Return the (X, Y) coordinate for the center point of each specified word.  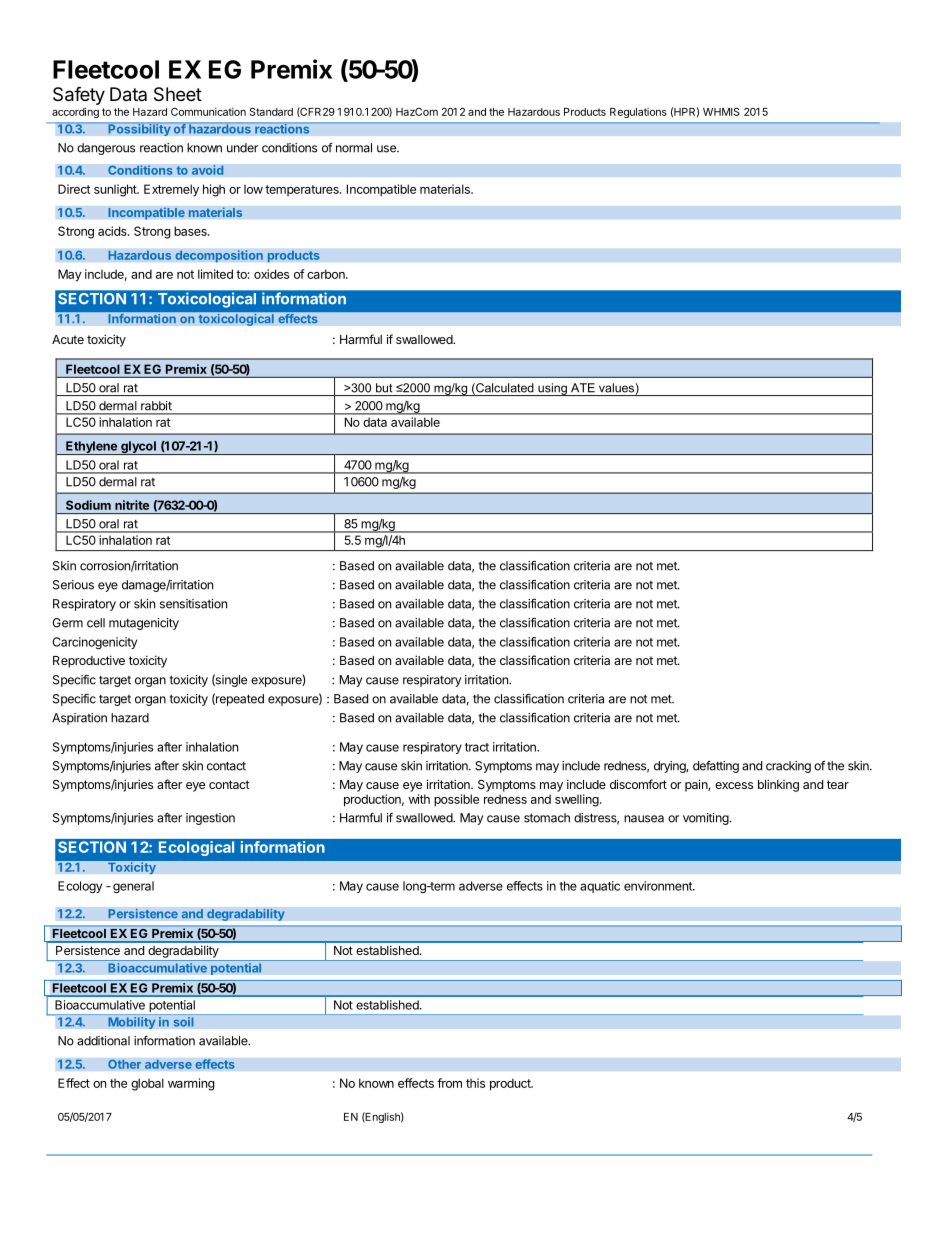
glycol (138, 448)
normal (354, 148)
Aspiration (79, 719)
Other (125, 1064)
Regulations (638, 113)
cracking (788, 767)
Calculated (504, 389)
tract (477, 747)
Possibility (139, 129)
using (552, 389)
